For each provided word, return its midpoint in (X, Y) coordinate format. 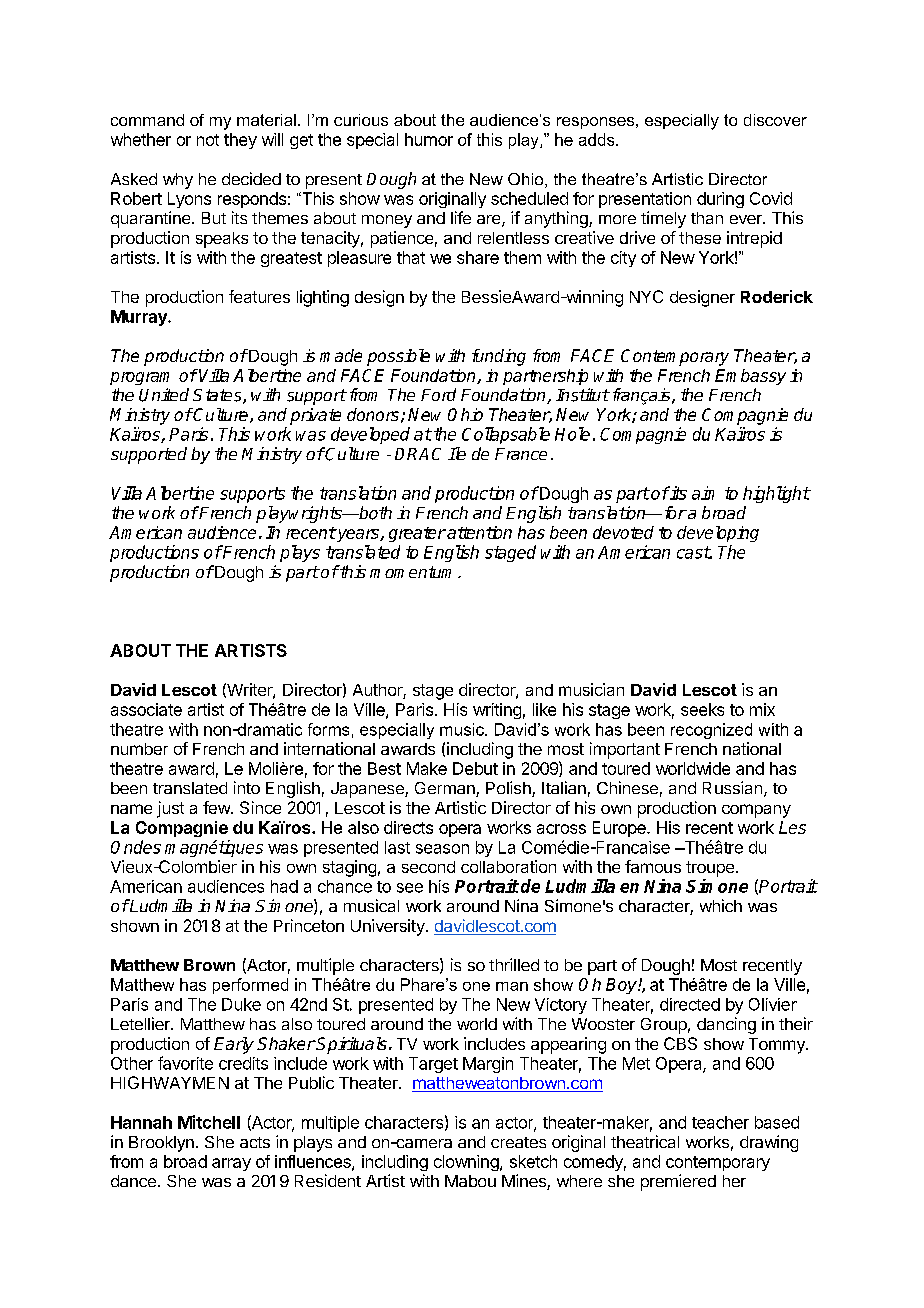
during (720, 200)
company (756, 811)
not (208, 140)
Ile (457, 453)
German (446, 789)
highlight (776, 494)
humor (429, 139)
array (231, 1164)
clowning (467, 1163)
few (217, 807)
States (218, 396)
